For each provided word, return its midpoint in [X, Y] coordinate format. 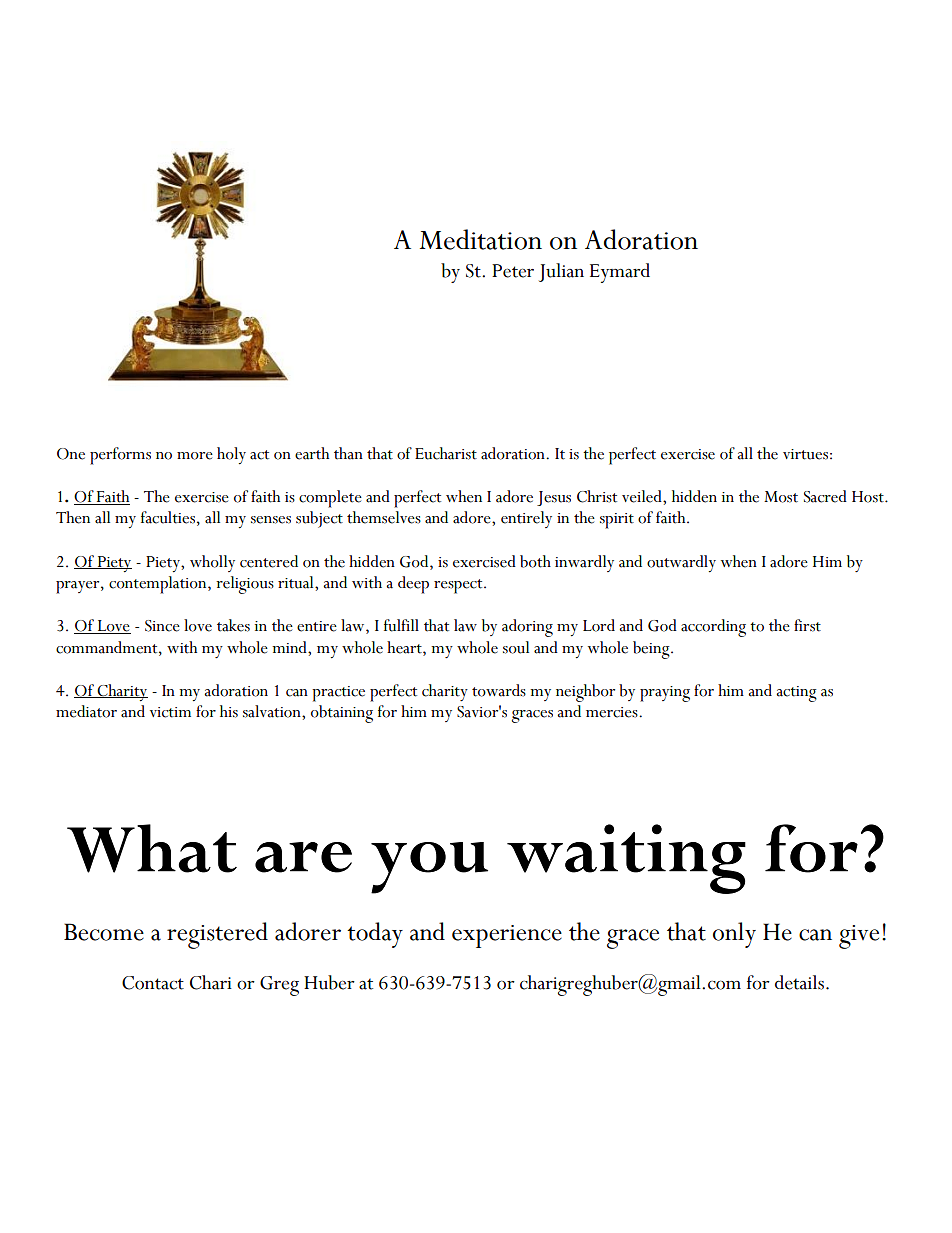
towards [499, 690]
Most [781, 497]
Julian [561, 272]
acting [796, 694]
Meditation [481, 239]
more [195, 456]
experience [507, 936]
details [799, 982]
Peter [513, 271]
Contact [153, 983]
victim [170, 712]
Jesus [554, 498]
